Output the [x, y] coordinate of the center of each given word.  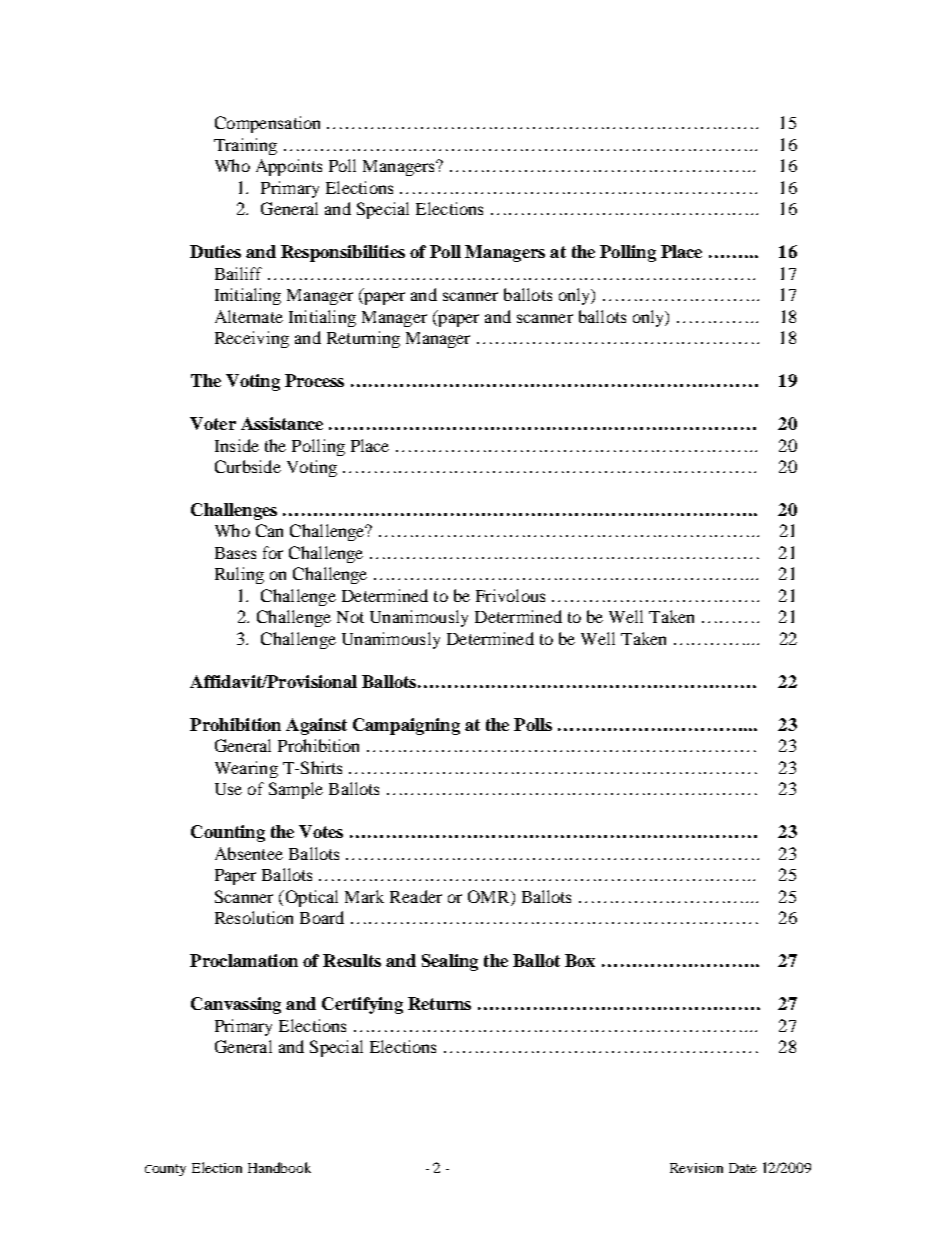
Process [314, 380]
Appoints [289, 167]
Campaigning [406, 726]
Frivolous [510, 595]
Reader [416, 896]
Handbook [279, 1167]
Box [580, 960]
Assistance [282, 423]
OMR [490, 896]
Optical [310, 898]
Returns [439, 1003]
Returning [363, 339]
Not [350, 617]
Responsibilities [343, 253]
